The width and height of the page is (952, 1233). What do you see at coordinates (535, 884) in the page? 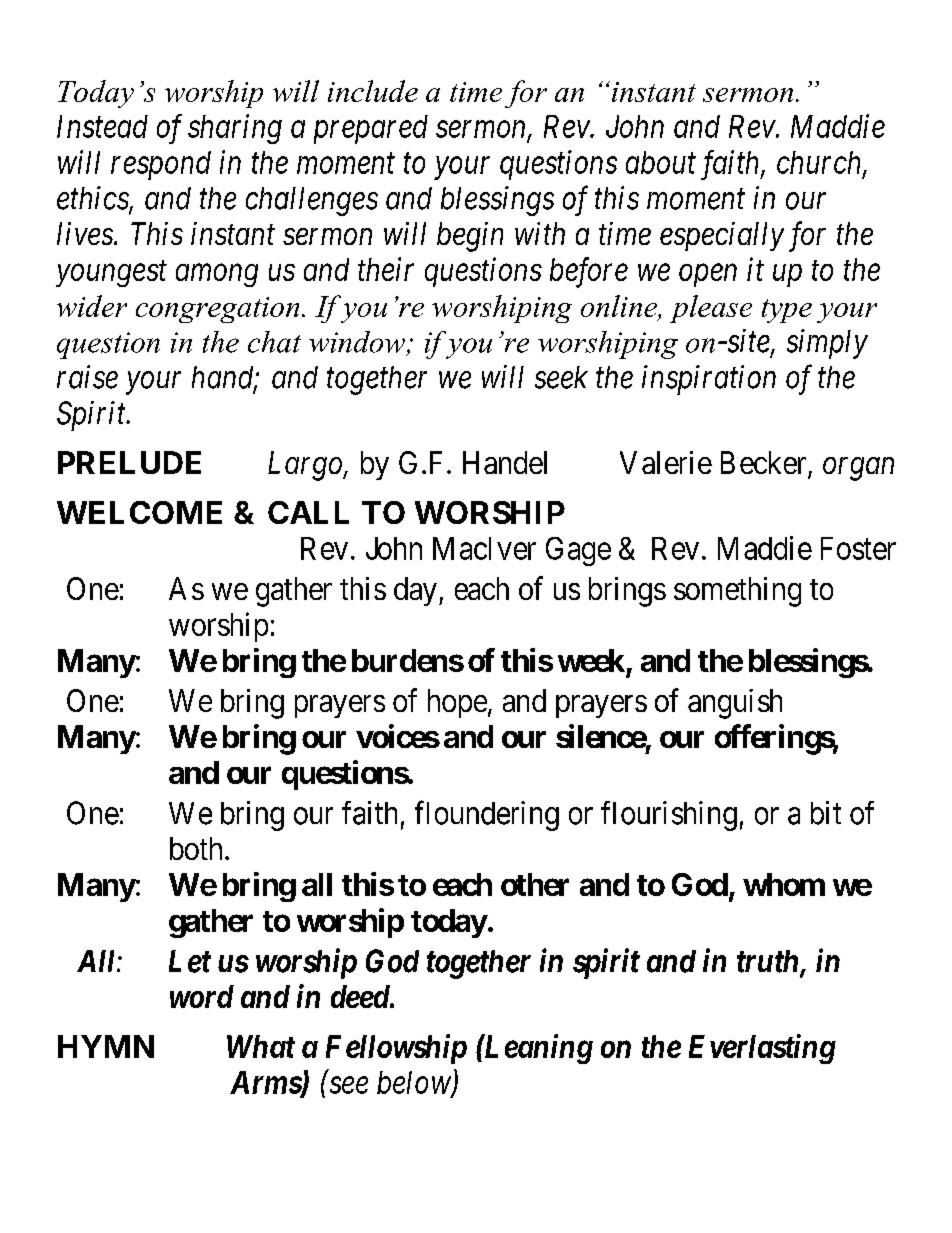
I see `other` at bounding box center [535, 884].
